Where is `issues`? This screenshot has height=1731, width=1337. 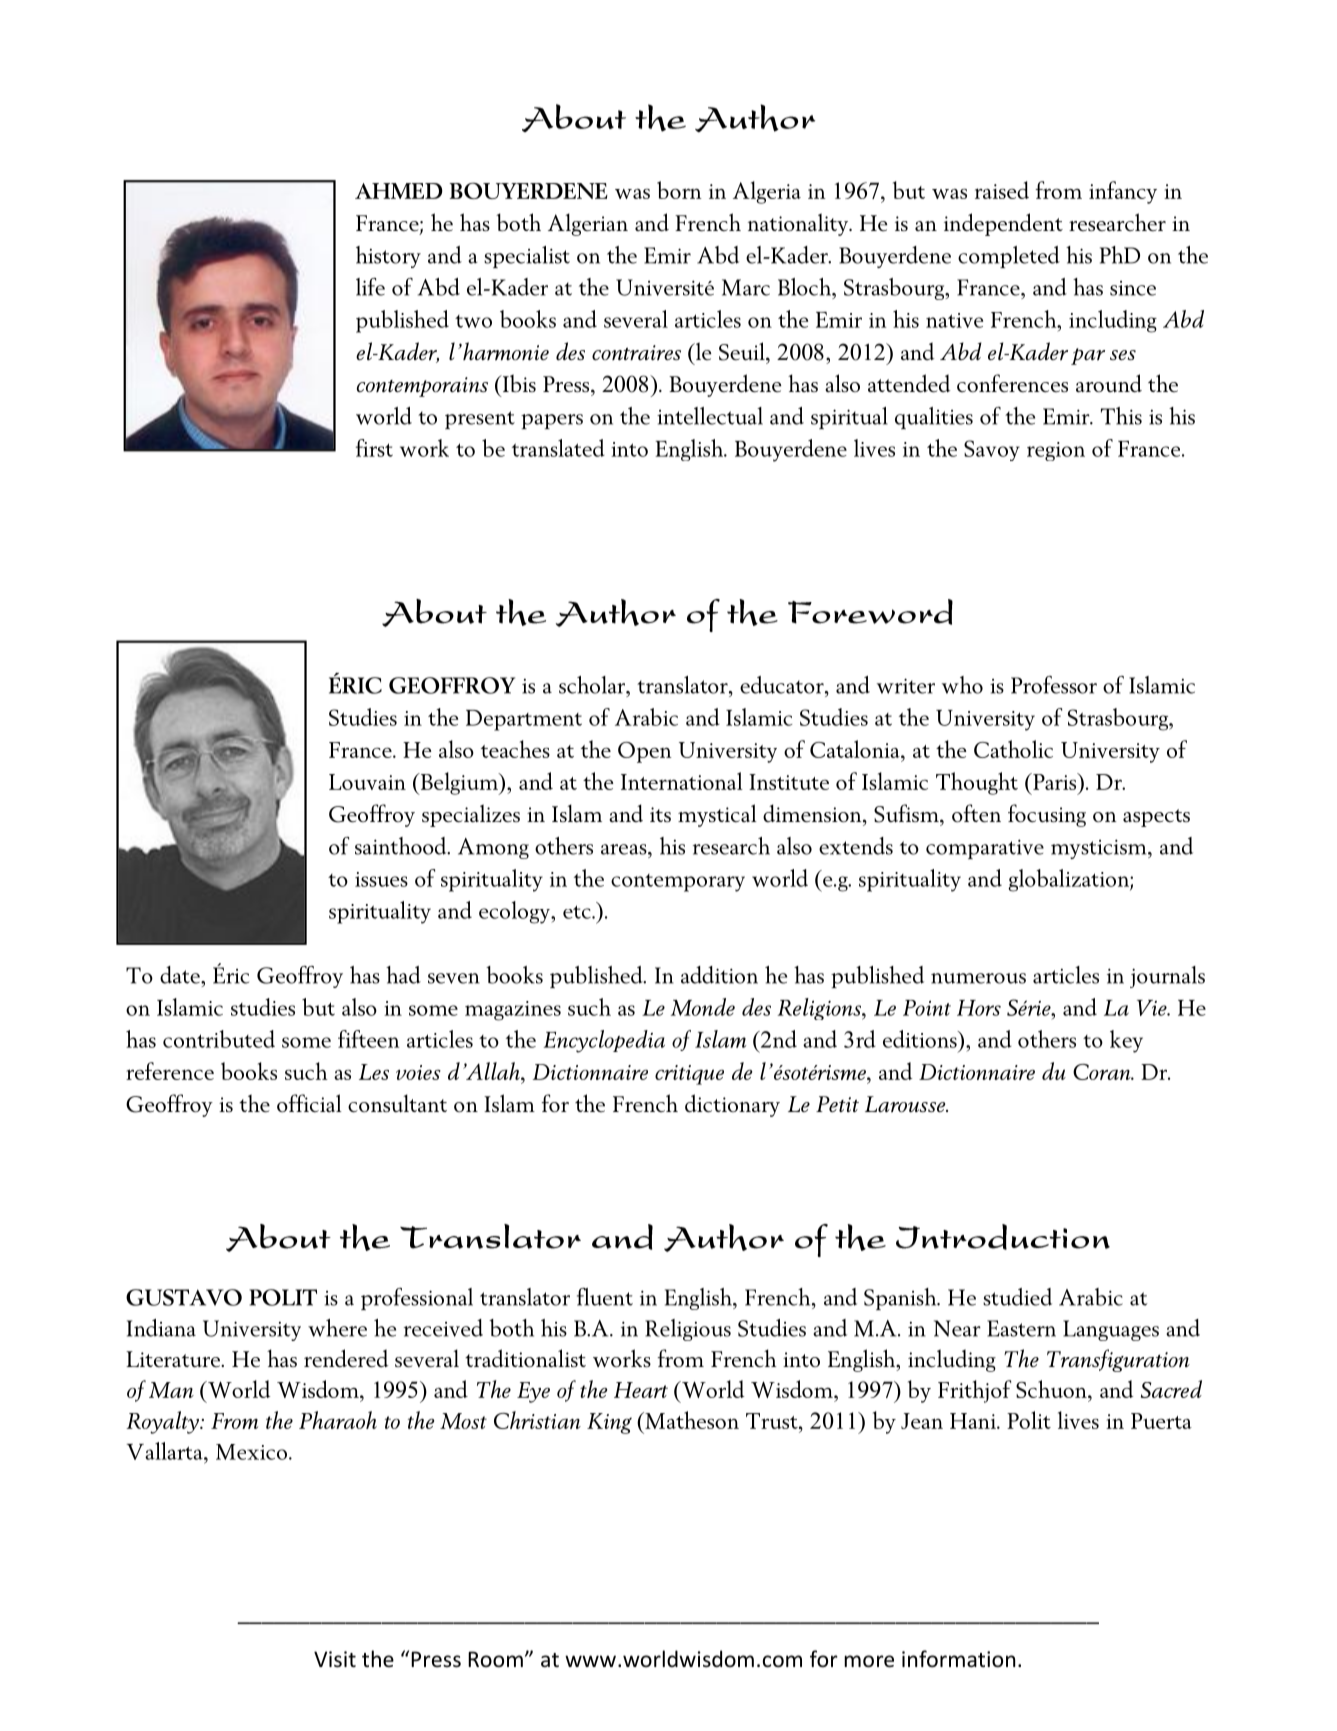 issues is located at coordinates (381, 879).
